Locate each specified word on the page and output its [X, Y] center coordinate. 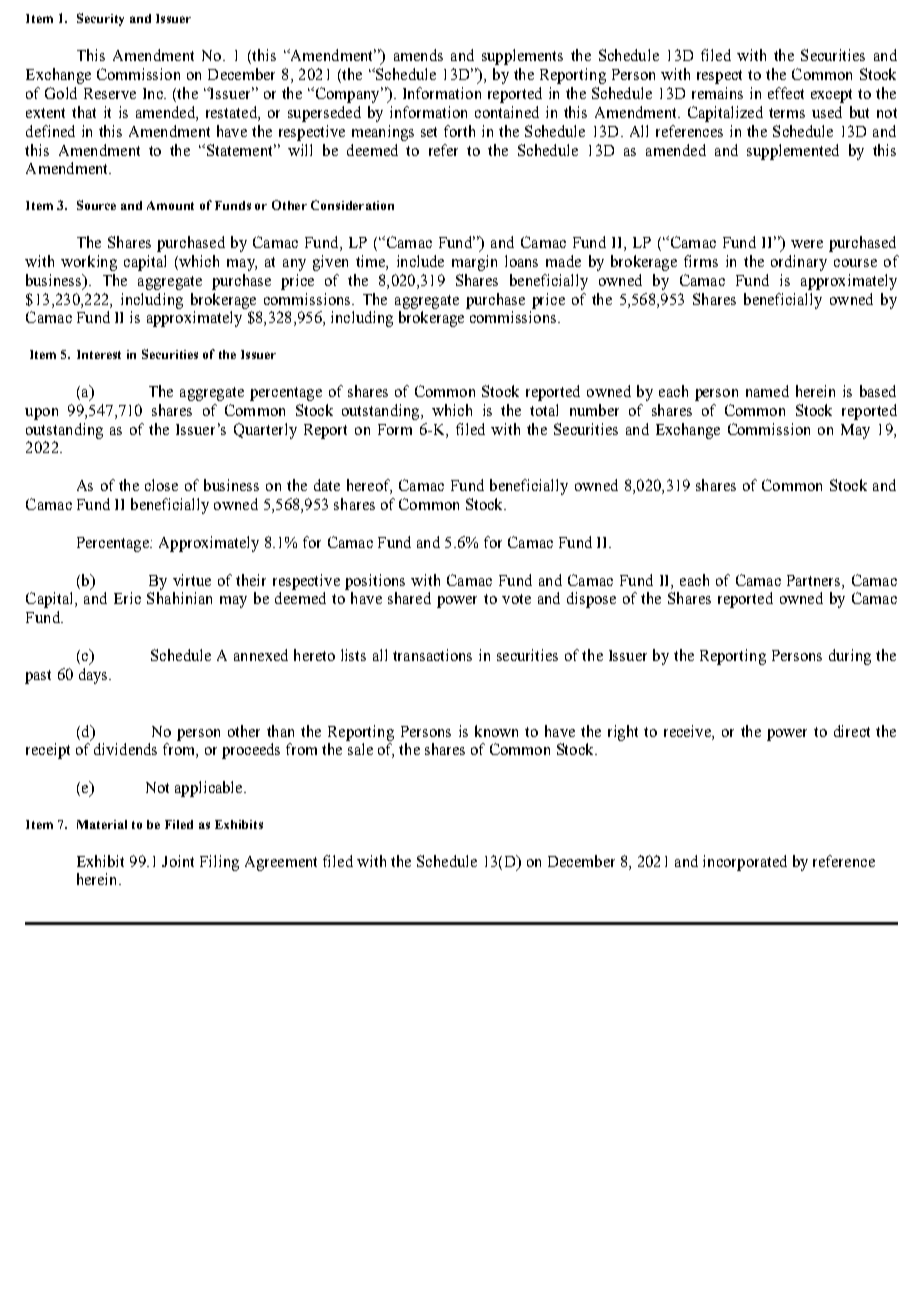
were [807, 244]
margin [474, 263]
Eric [127, 598]
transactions [432, 655]
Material [102, 824]
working [89, 263]
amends [418, 55]
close [161, 485]
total [544, 410]
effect [786, 93]
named [767, 391]
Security [100, 19]
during [850, 657]
